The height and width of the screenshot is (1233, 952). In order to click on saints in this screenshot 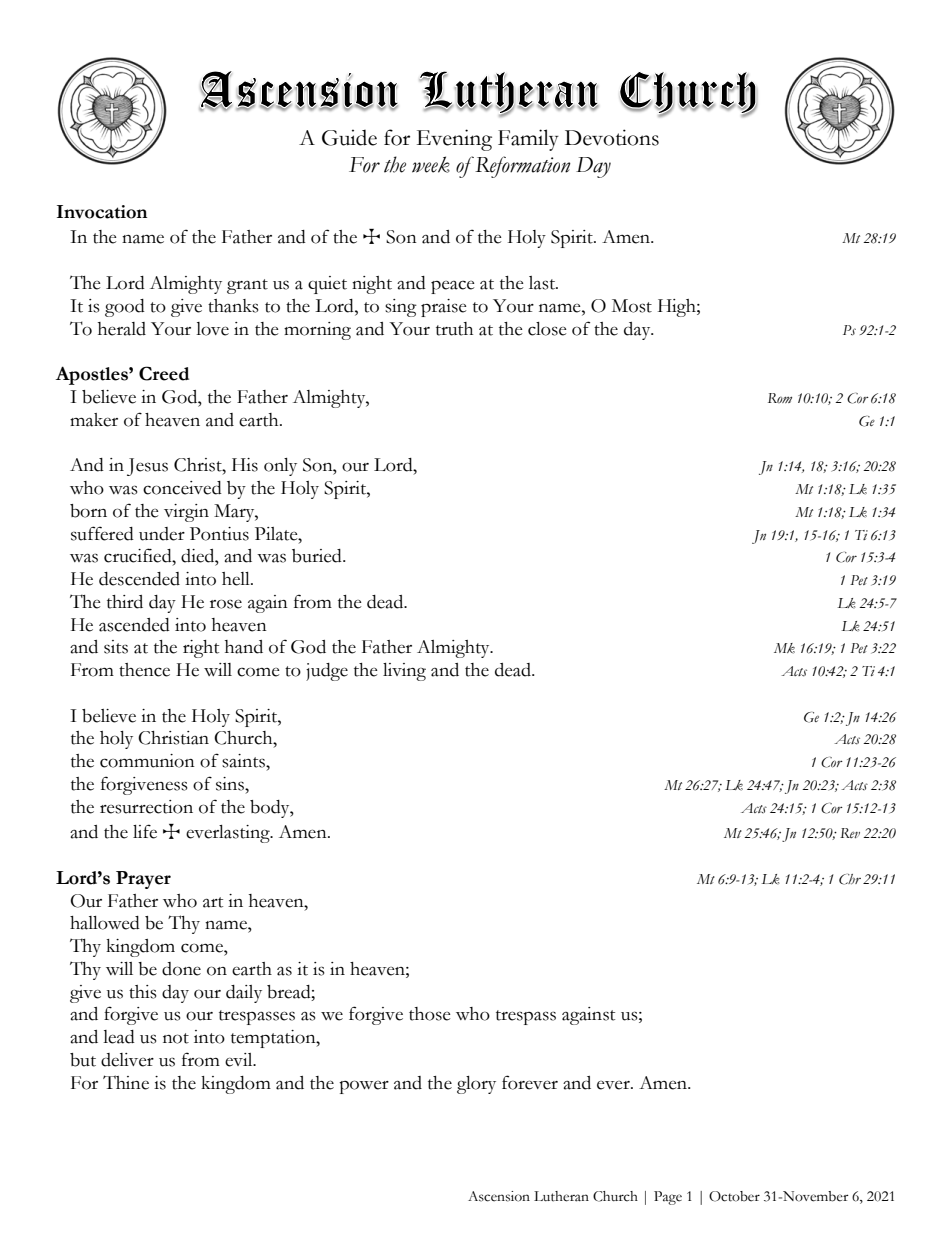, I will do `click(244, 761)`.
